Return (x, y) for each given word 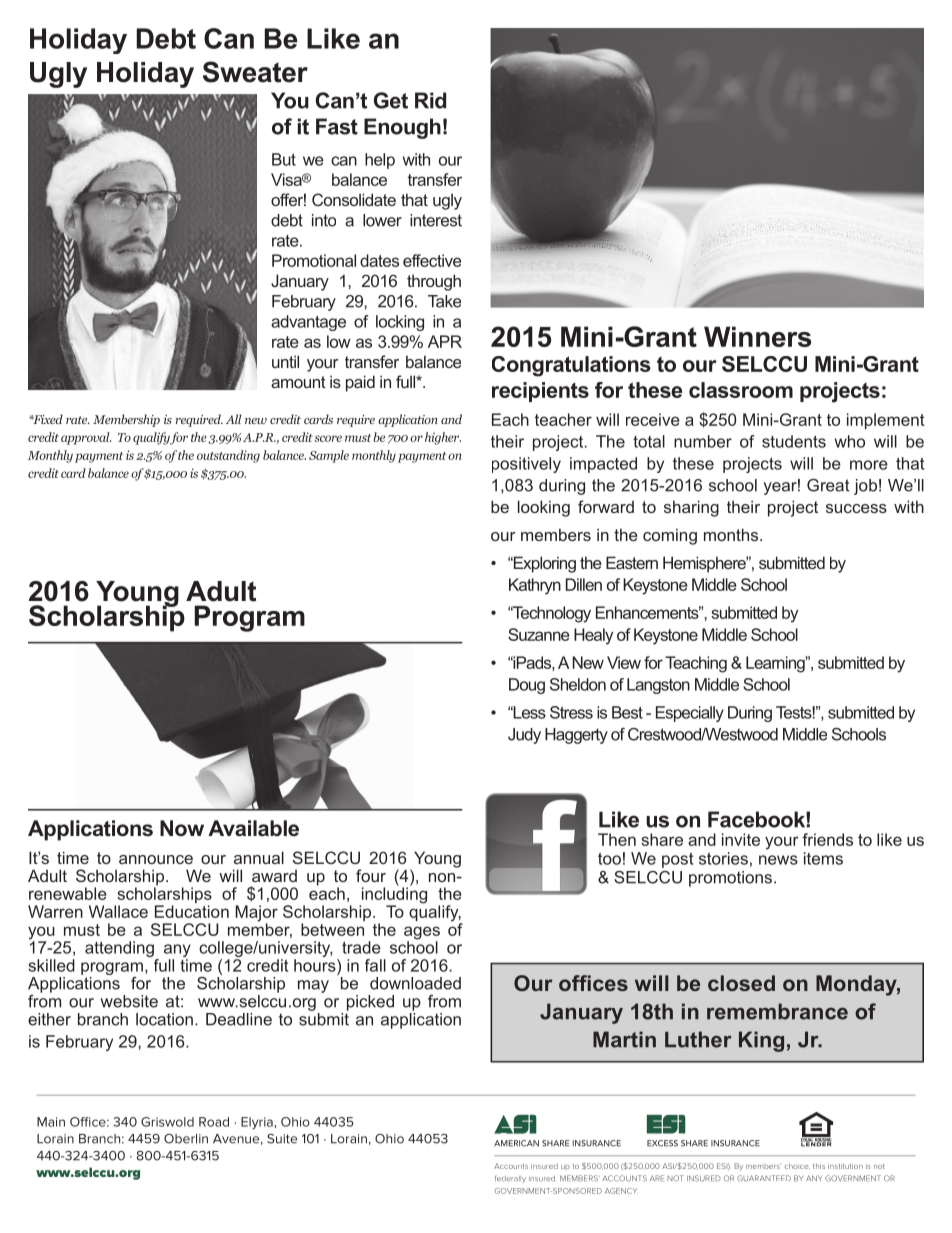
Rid (430, 100)
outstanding (228, 456)
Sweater (255, 72)
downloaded (415, 983)
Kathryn (535, 586)
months (732, 534)
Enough (402, 128)
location (164, 1019)
